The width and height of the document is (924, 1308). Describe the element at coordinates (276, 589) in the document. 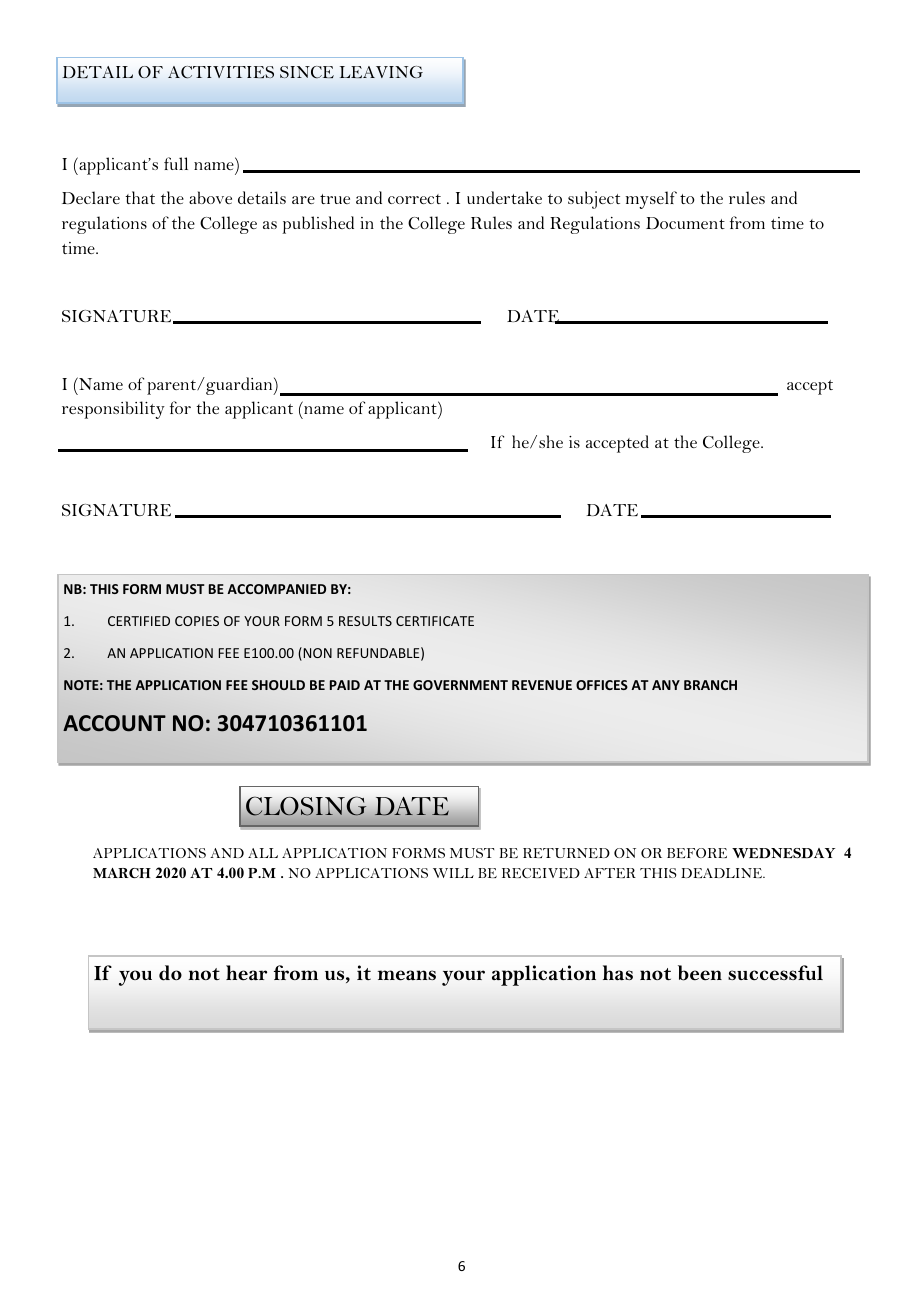

I see `ACCOMPANIED` at that location.
